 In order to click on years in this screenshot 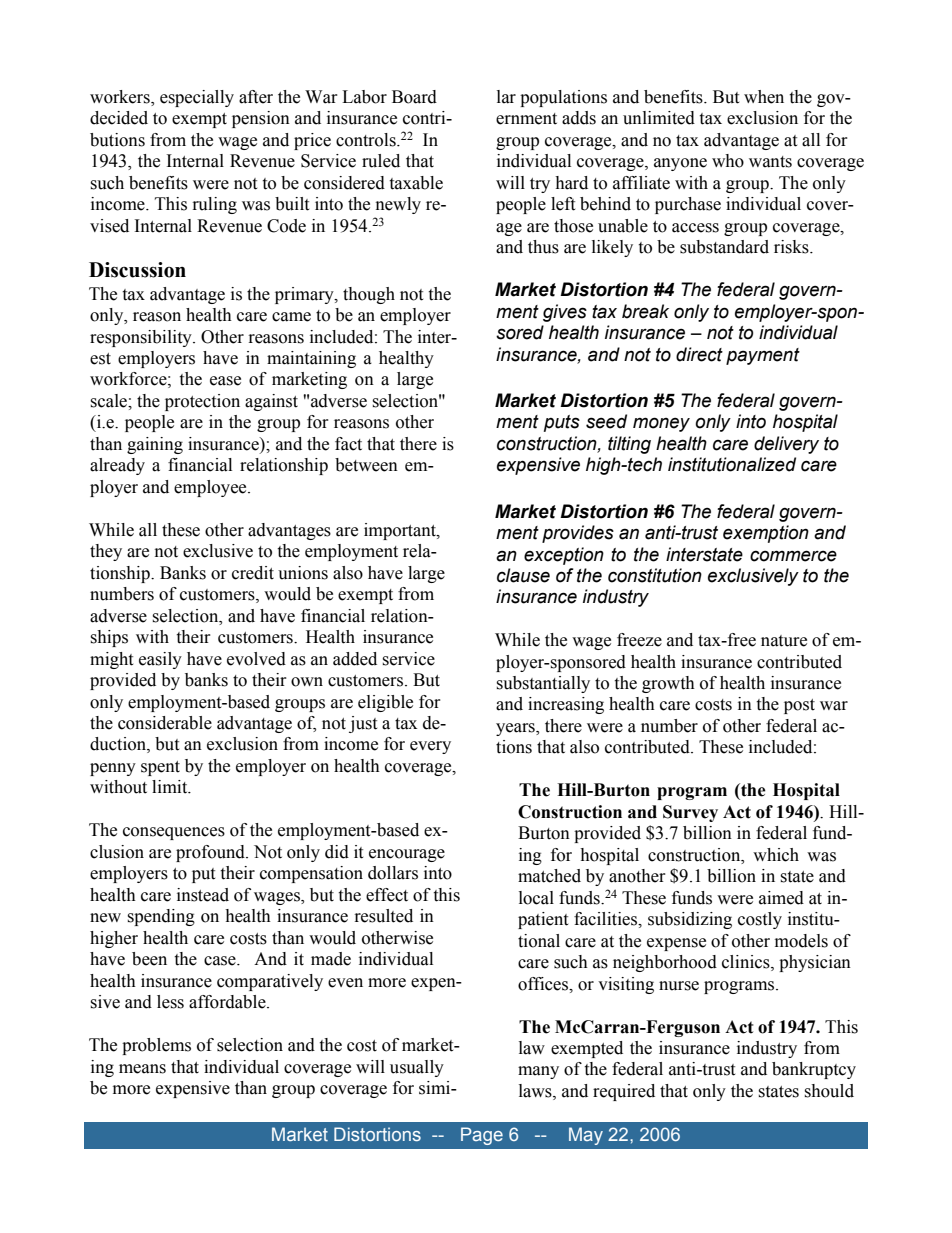, I will do `click(516, 729)`.
